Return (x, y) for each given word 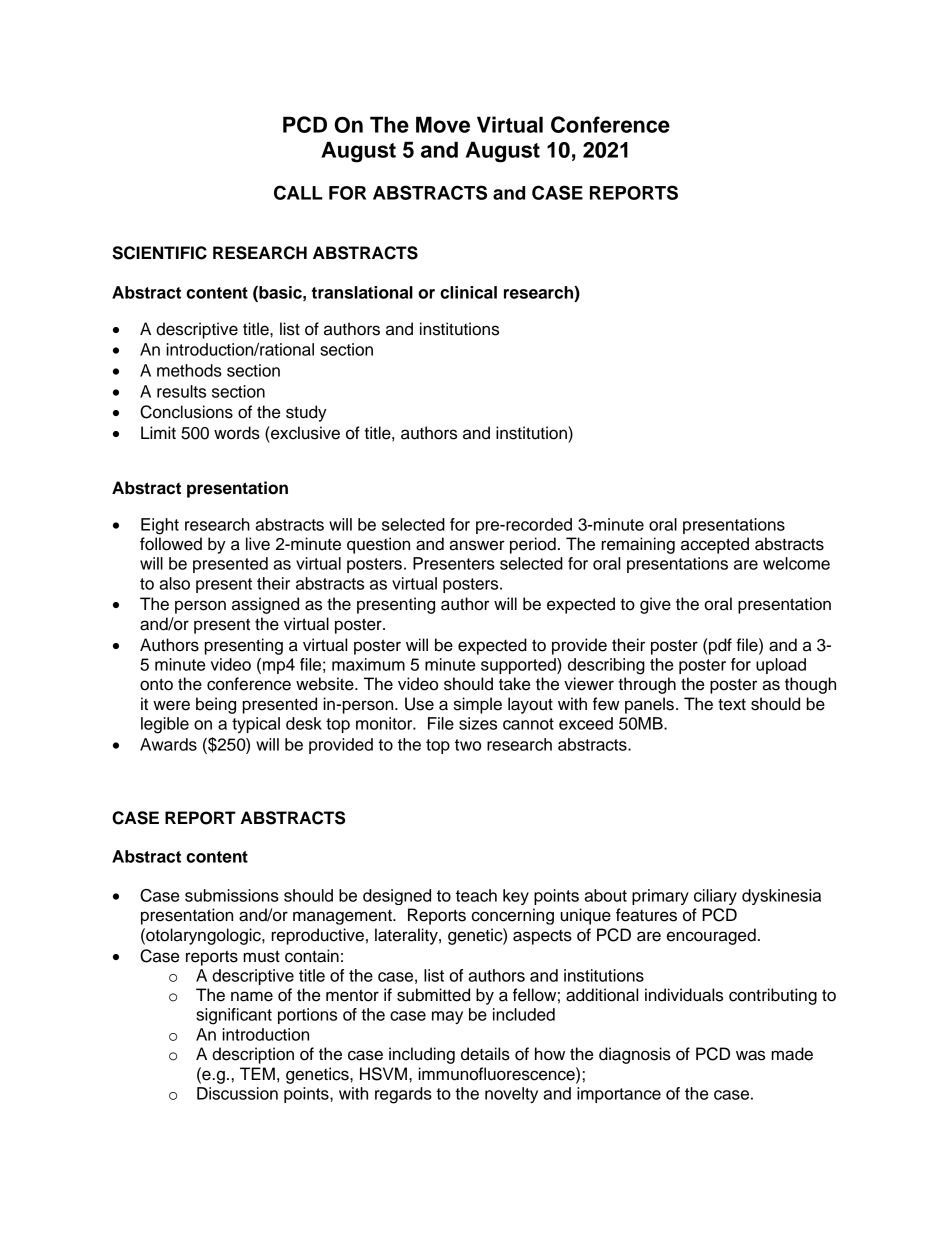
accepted (715, 545)
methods (189, 370)
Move (443, 124)
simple (478, 705)
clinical (468, 292)
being (216, 705)
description (253, 1055)
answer (477, 545)
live (258, 544)
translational (362, 292)
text (732, 705)
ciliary (715, 897)
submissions (232, 895)
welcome (796, 563)
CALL (298, 192)
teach (476, 895)
